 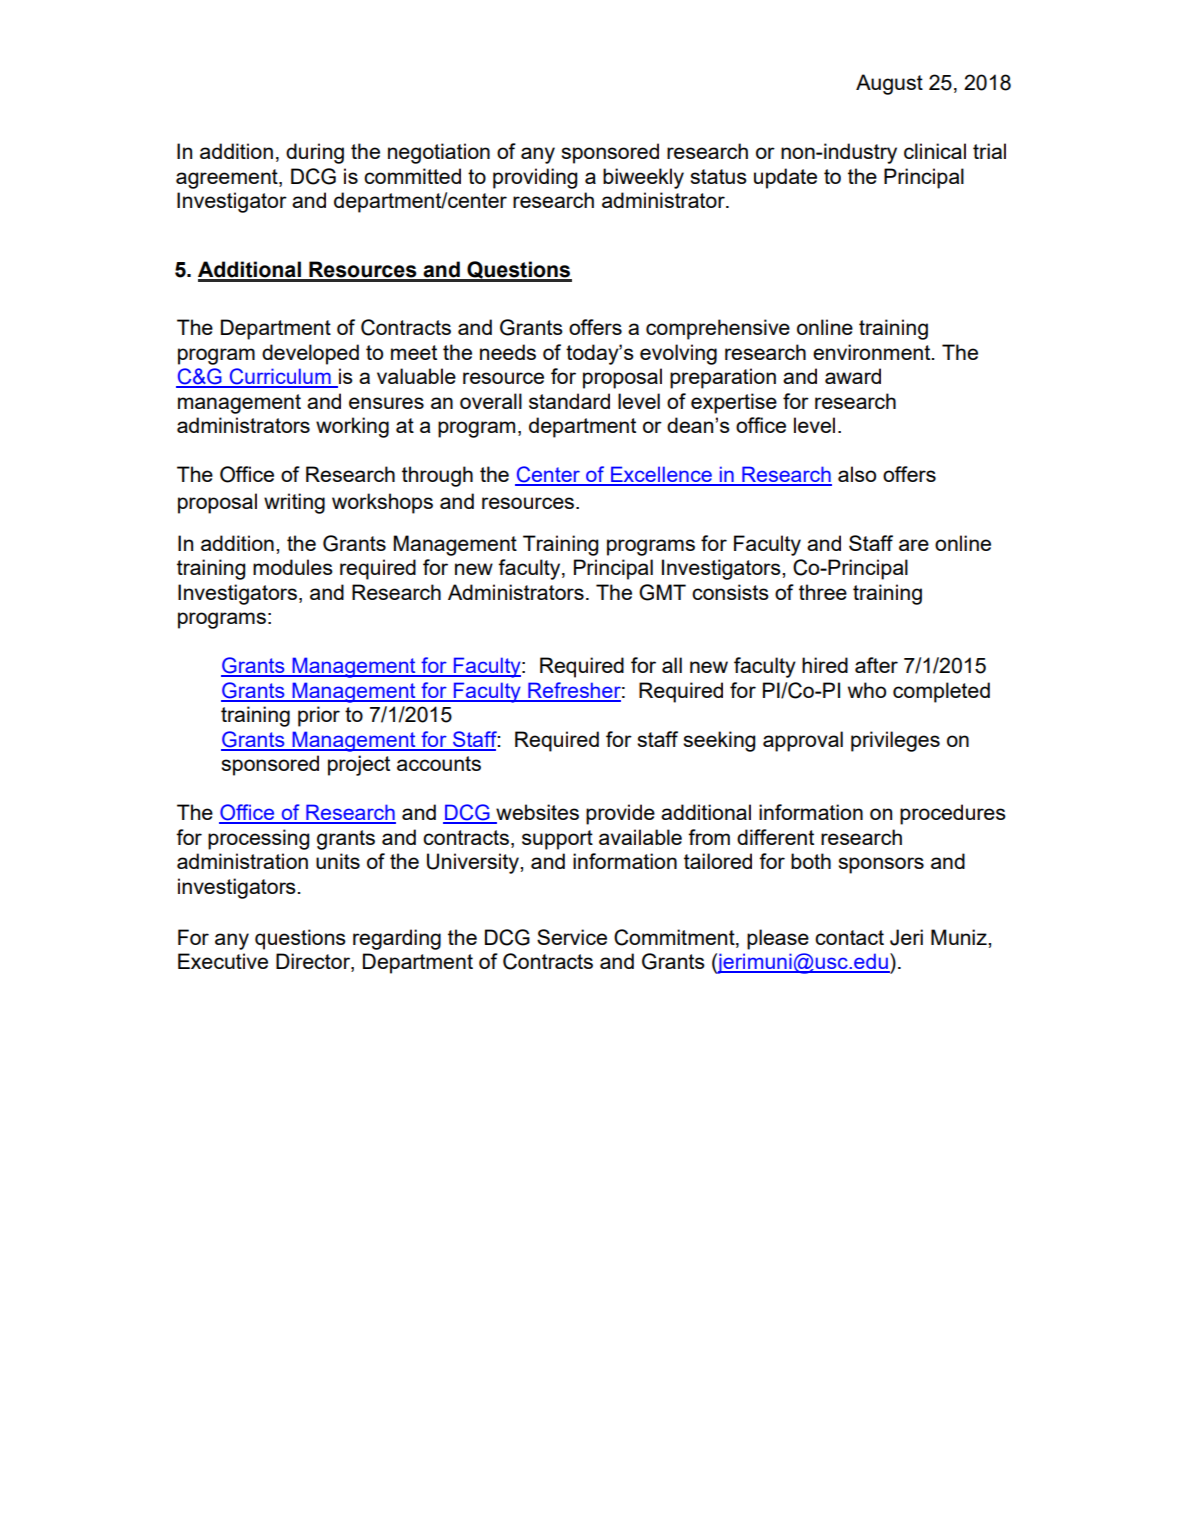 What do you see at coordinates (294, 503) in the page?
I see `writing` at bounding box center [294, 503].
